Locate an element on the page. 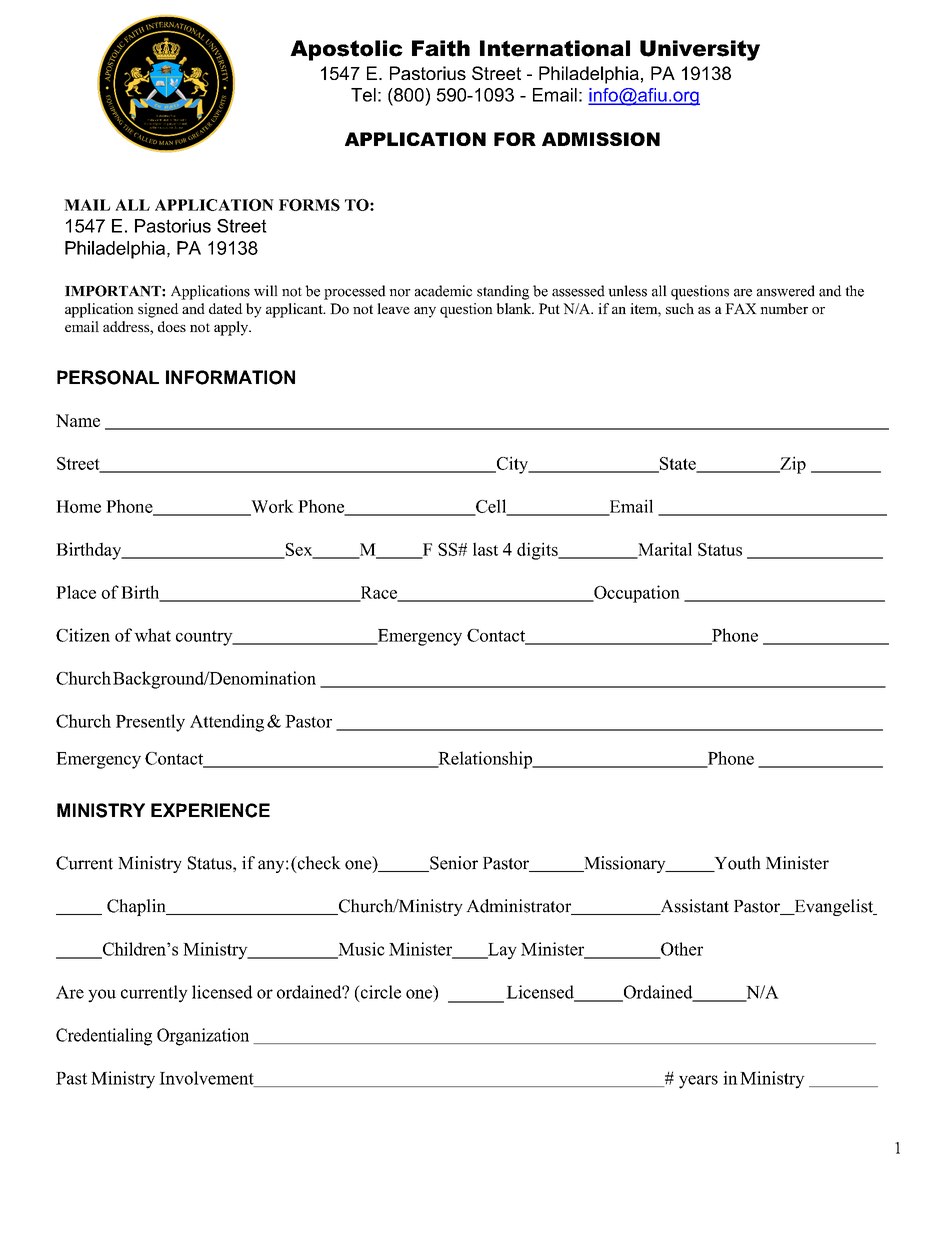  Faith is located at coordinates (441, 48).
